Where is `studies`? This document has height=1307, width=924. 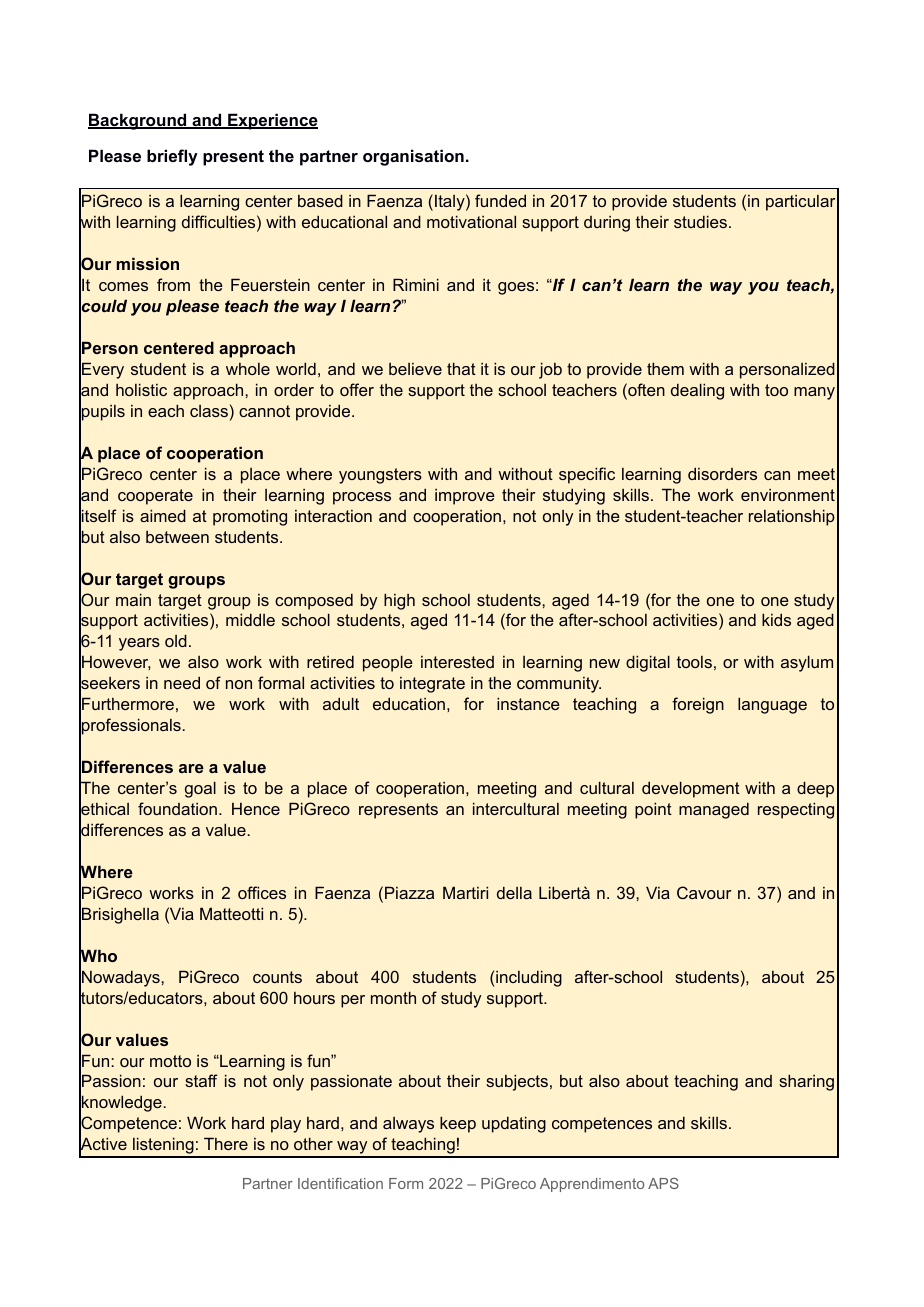 studies is located at coordinates (700, 221).
